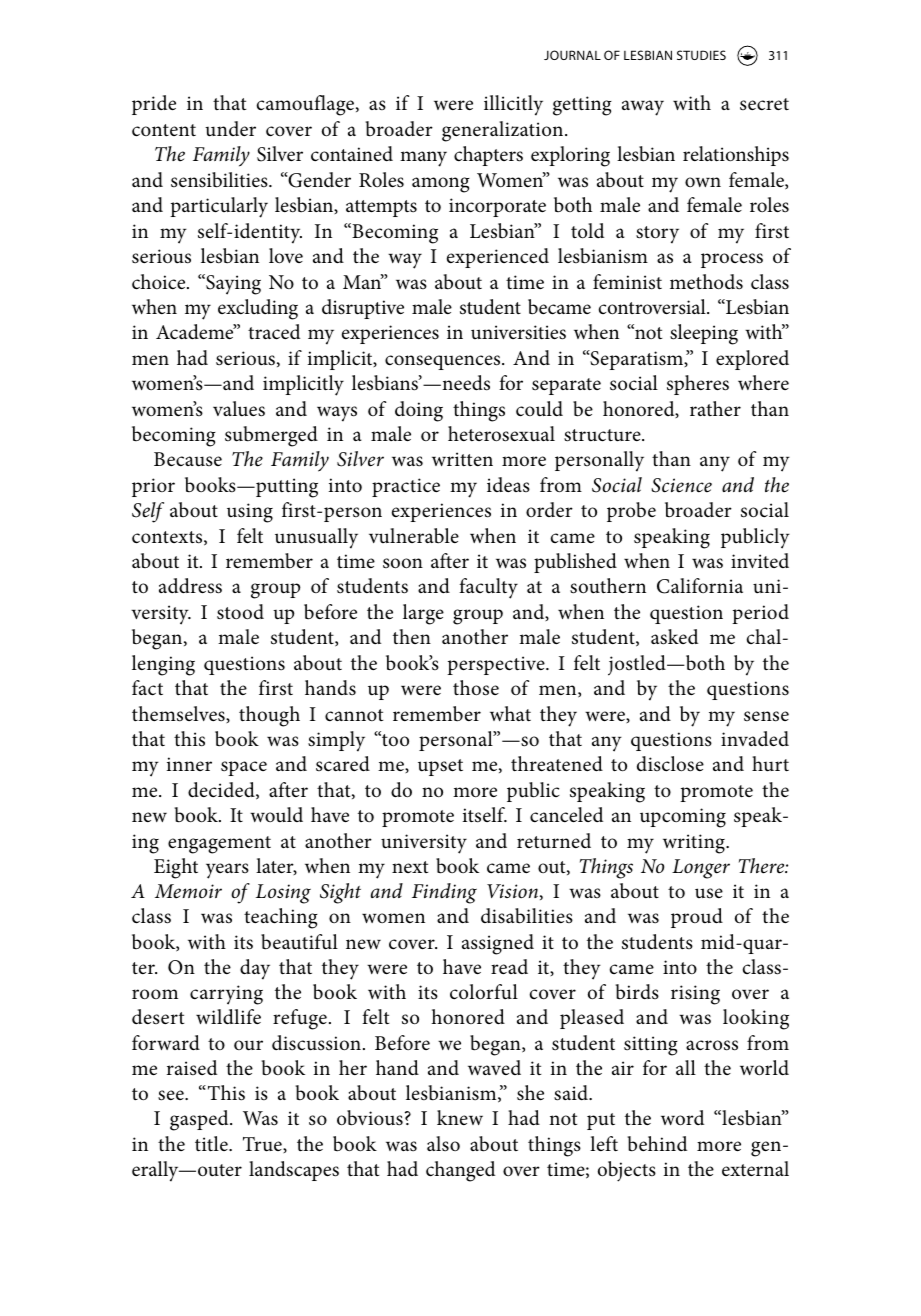 This screenshot has width=921, height=1316. I want to click on word, so click(682, 1118).
